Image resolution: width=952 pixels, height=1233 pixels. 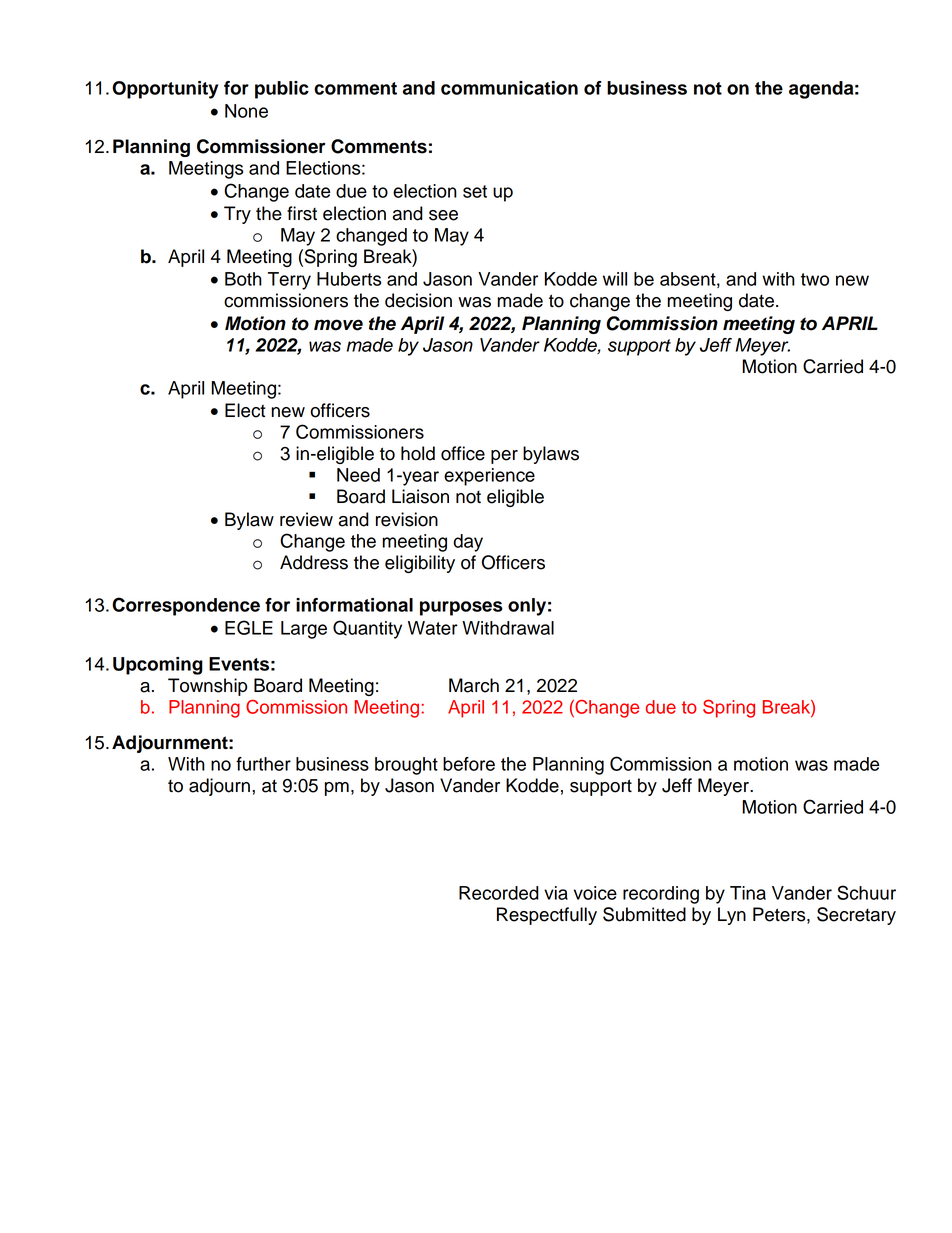 What do you see at coordinates (207, 687) in the screenshot?
I see `Township` at bounding box center [207, 687].
